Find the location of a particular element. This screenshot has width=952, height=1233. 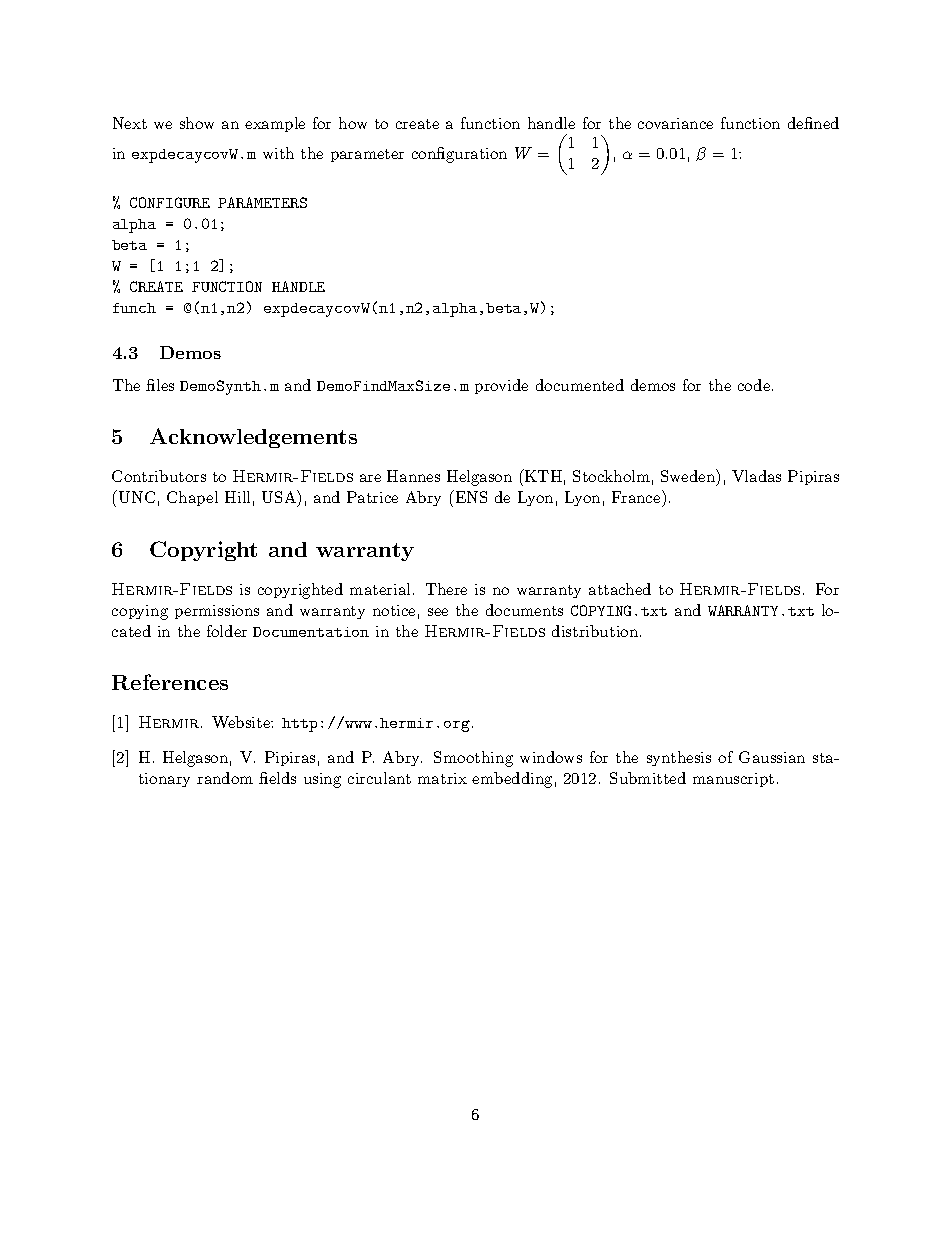

Acknowledgements is located at coordinates (253, 438).
